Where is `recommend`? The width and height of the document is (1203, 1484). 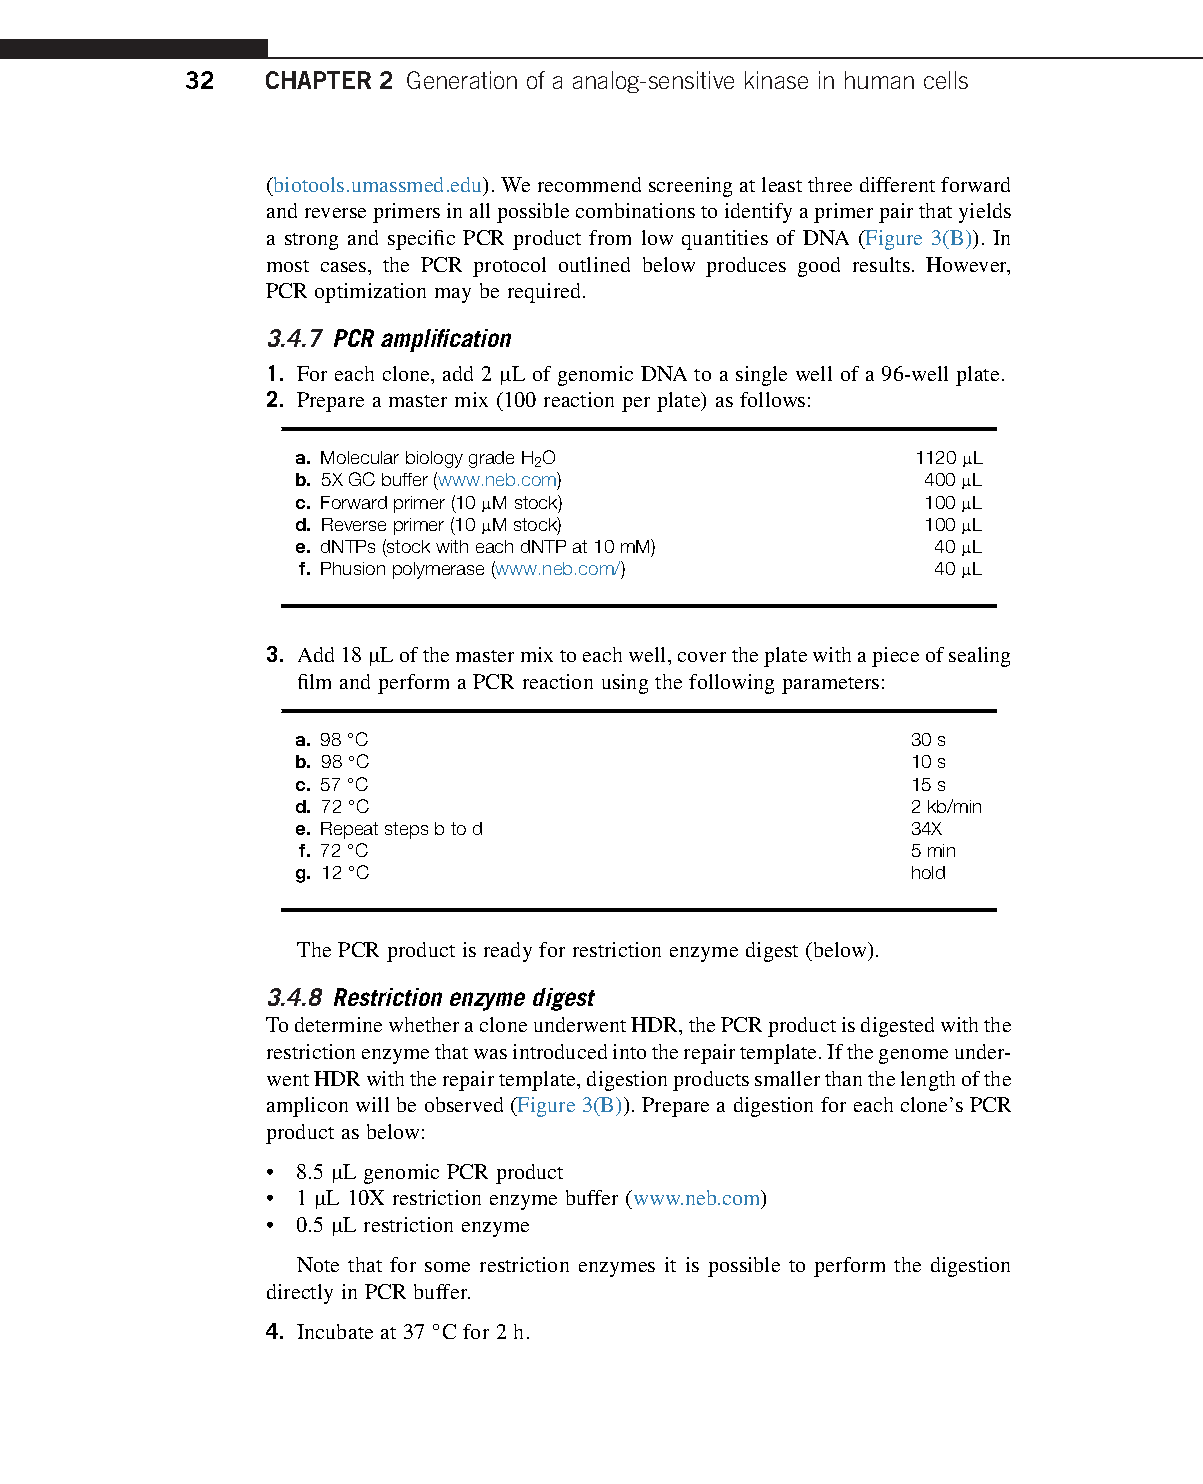 recommend is located at coordinates (589, 184).
